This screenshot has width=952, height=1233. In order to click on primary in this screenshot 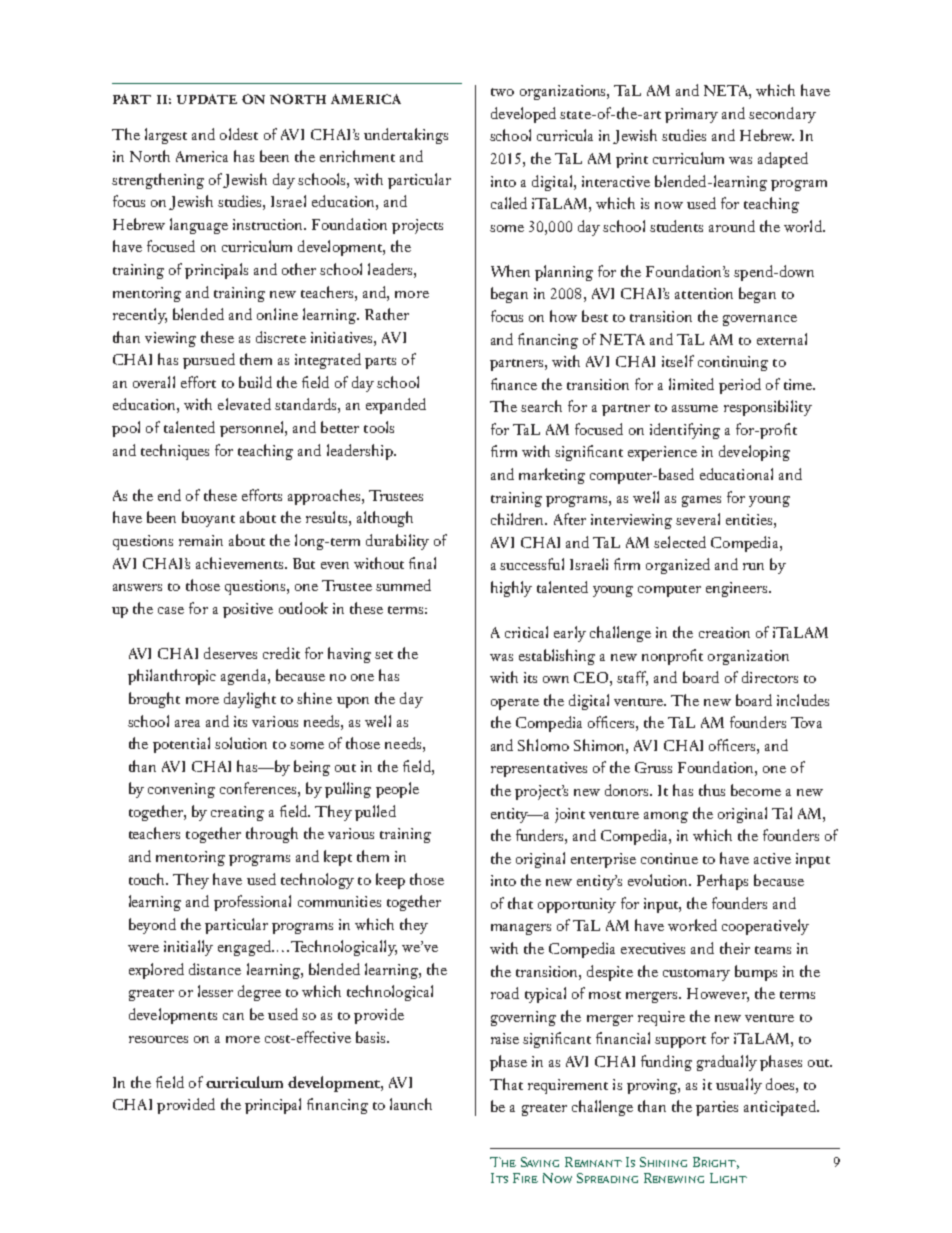, I will do `click(691, 115)`.
